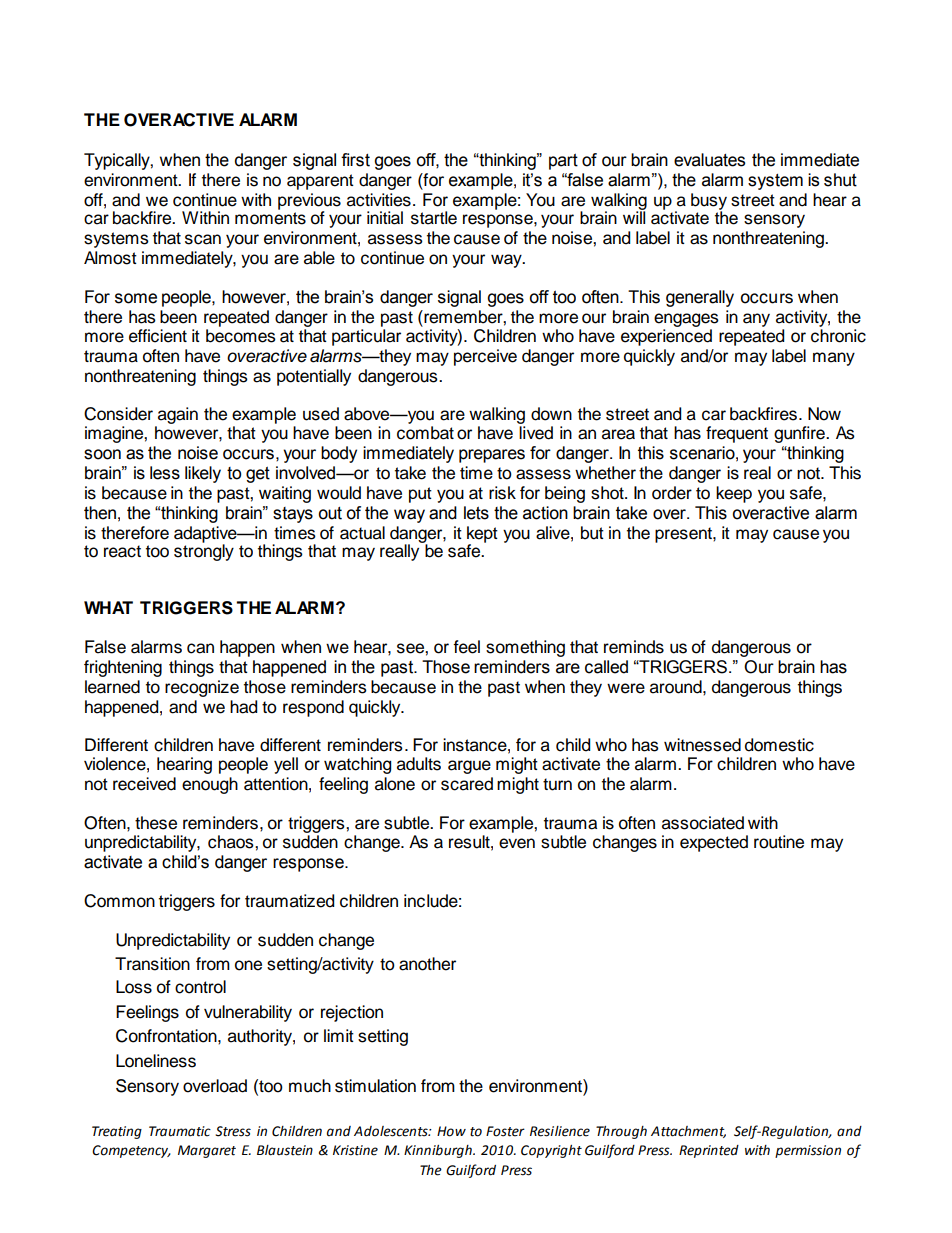 The image size is (952, 1233). I want to click on routine, so click(779, 842).
